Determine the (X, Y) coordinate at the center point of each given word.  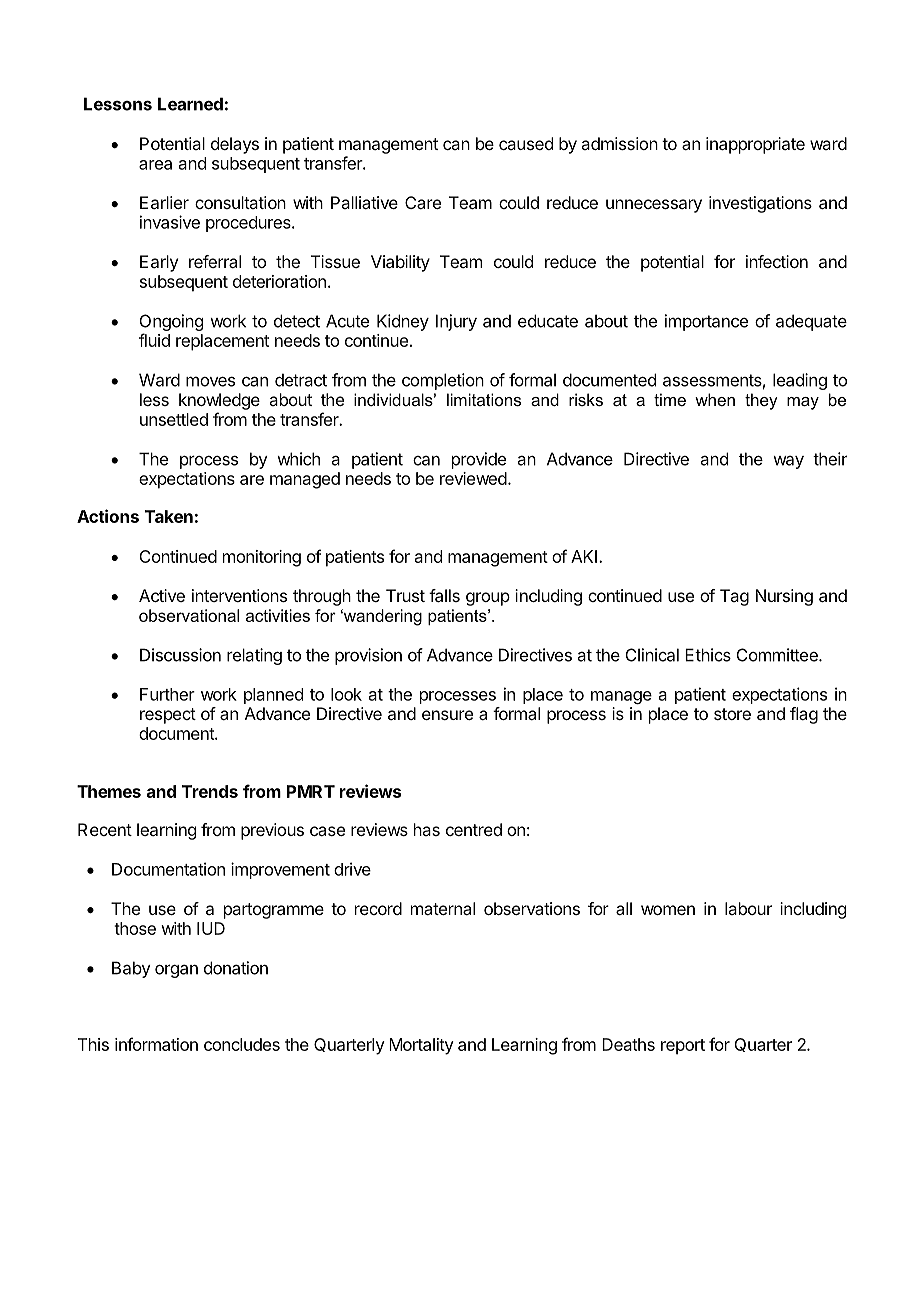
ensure (447, 715)
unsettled (174, 419)
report (683, 1047)
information (156, 1044)
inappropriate (755, 145)
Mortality (421, 1046)
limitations (484, 399)
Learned (190, 104)
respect (168, 716)
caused (526, 143)
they (761, 401)
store (732, 714)
